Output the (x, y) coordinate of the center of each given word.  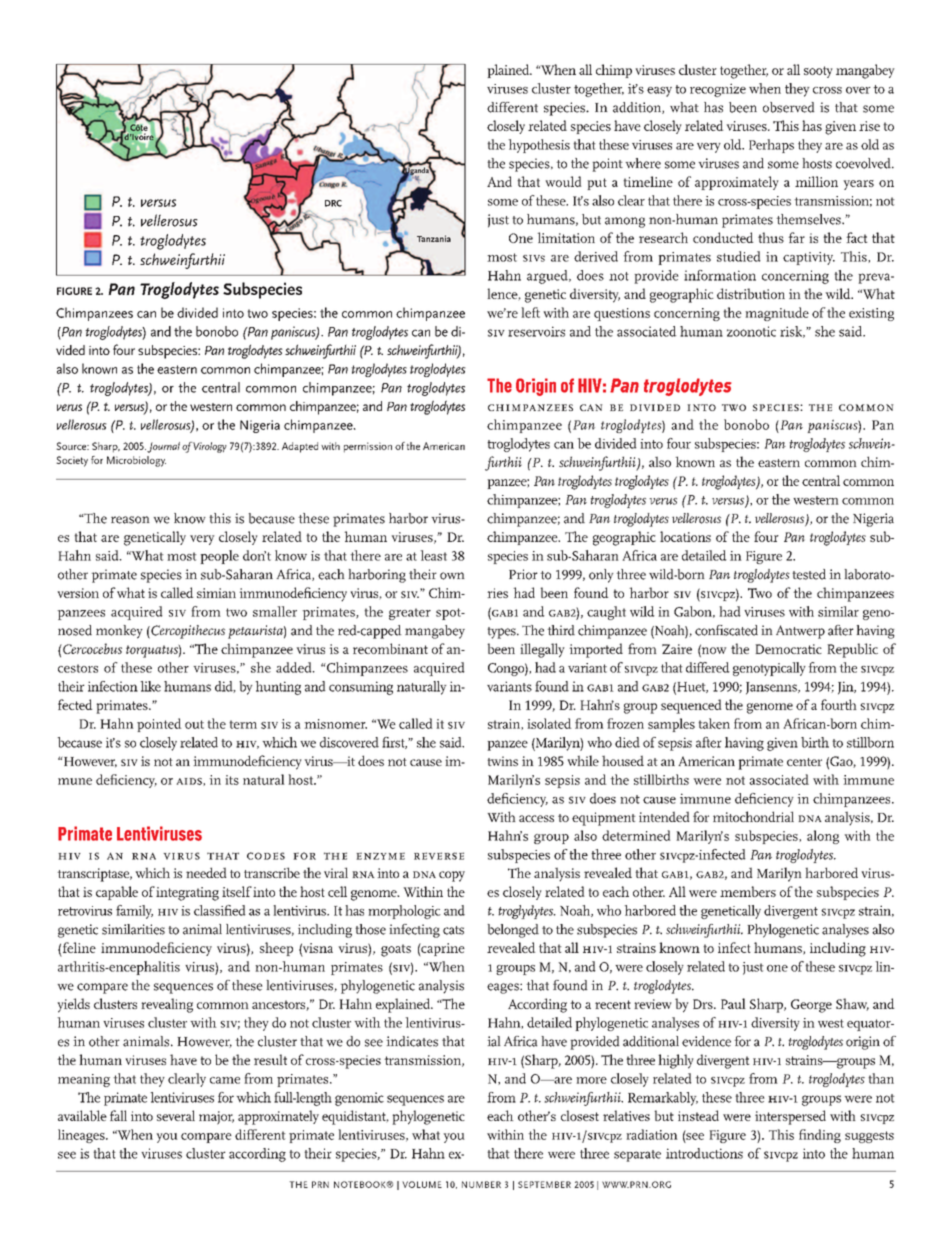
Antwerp (800, 632)
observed (789, 107)
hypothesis (539, 146)
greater (410, 614)
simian (216, 593)
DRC (333, 203)
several (176, 1115)
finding (820, 1136)
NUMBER (481, 1184)
